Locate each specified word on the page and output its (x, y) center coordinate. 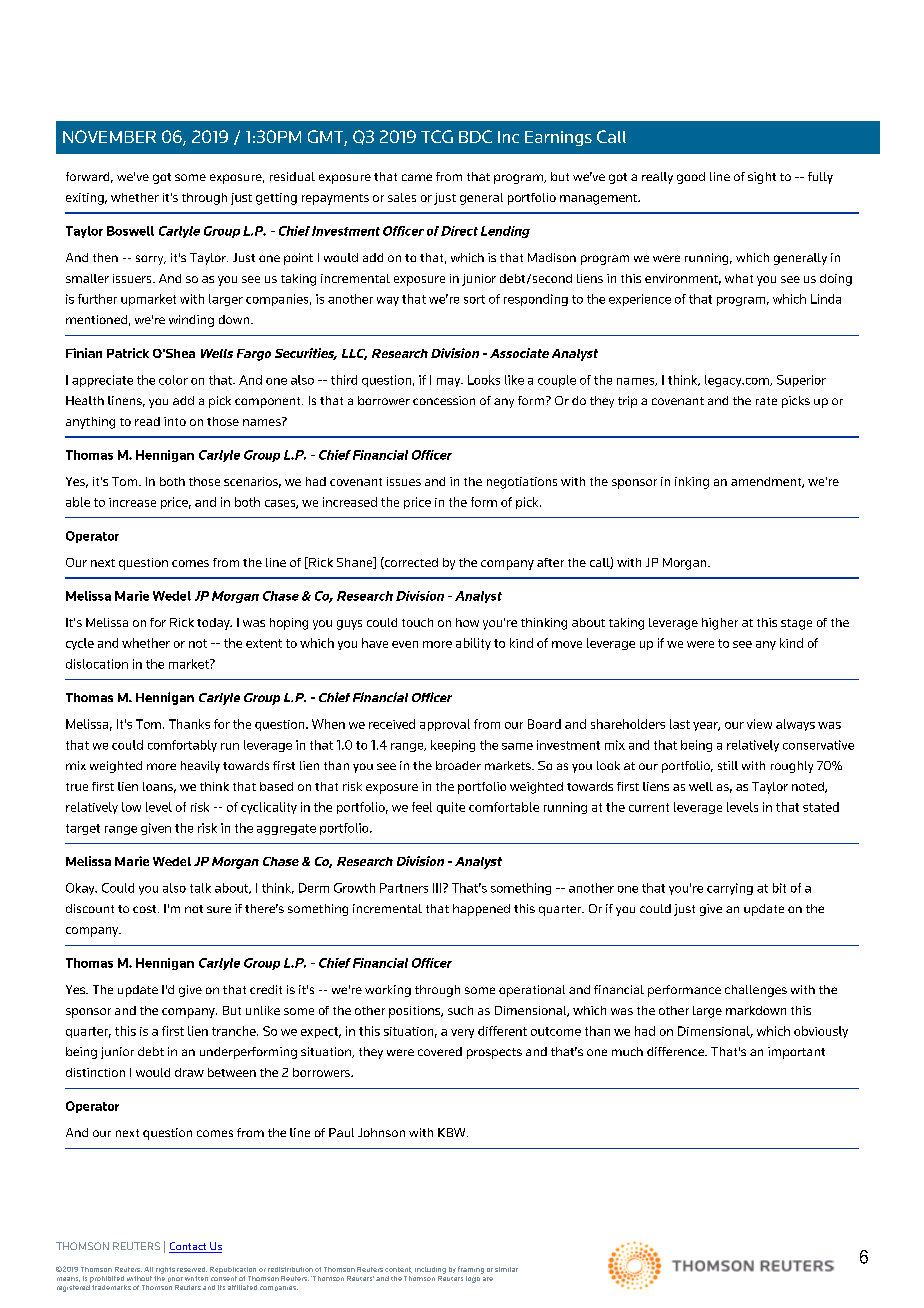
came (417, 177)
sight (762, 178)
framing (471, 1270)
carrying (730, 889)
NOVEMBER (109, 136)
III (438, 888)
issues (404, 481)
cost (146, 909)
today (214, 624)
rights (165, 1270)
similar (506, 1269)
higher (720, 624)
